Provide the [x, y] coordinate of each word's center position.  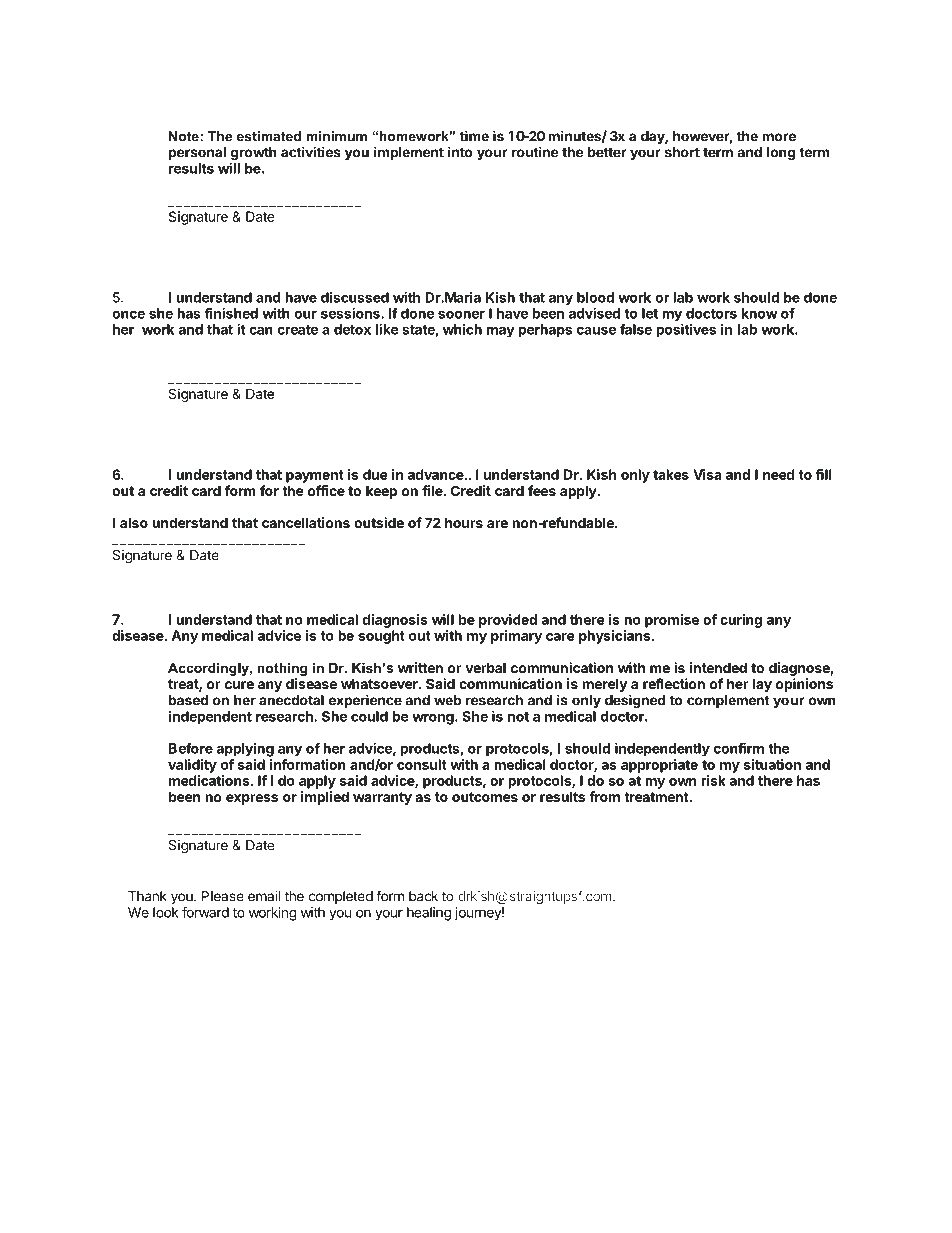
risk [713, 780]
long [781, 154]
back [423, 896]
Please [223, 896]
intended [718, 667]
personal [197, 153]
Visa [707, 474]
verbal [485, 667]
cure [239, 685]
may [501, 332]
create [297, 330]
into [460, 152]
